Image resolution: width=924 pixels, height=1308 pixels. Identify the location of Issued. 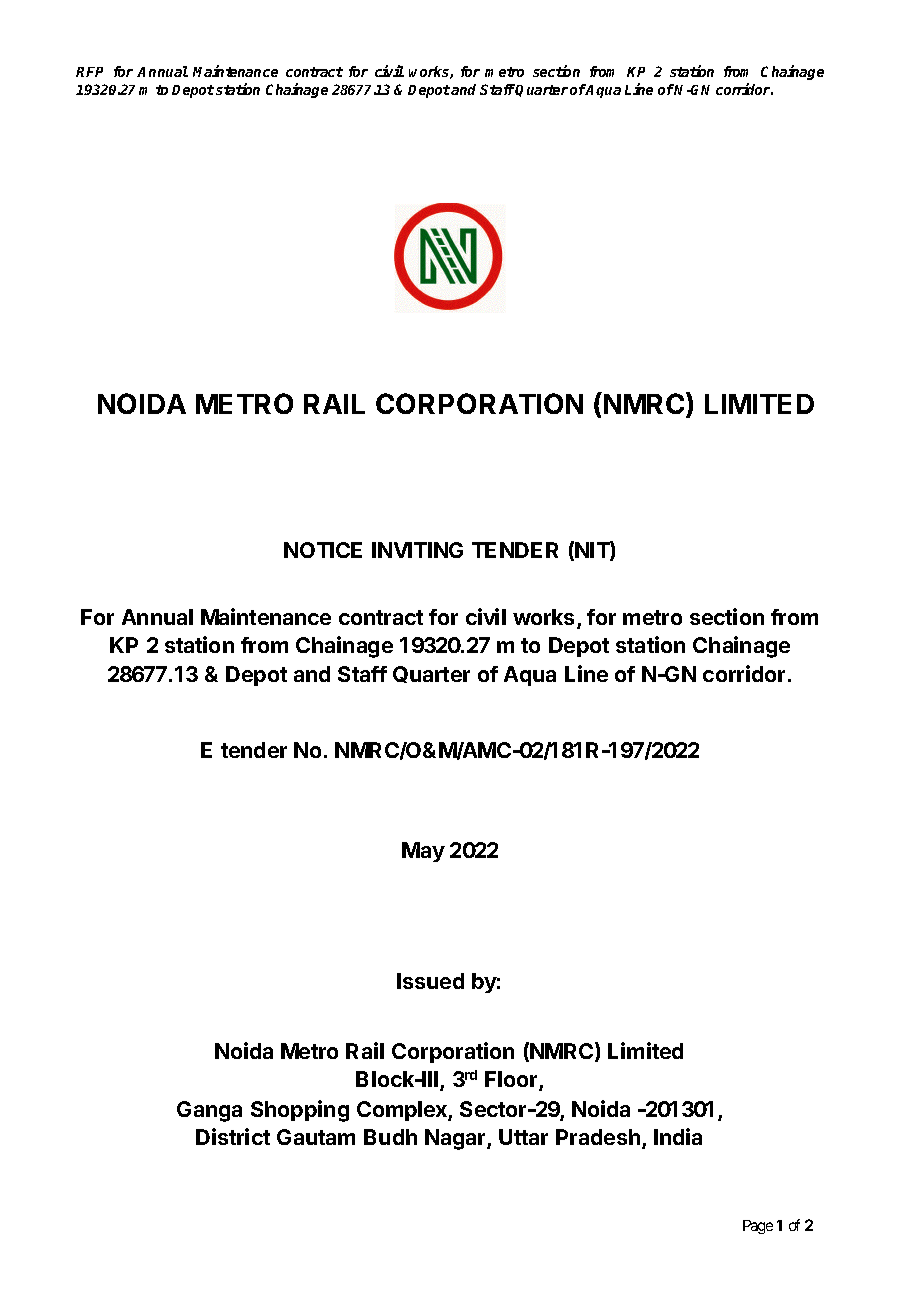
(430, 981).
